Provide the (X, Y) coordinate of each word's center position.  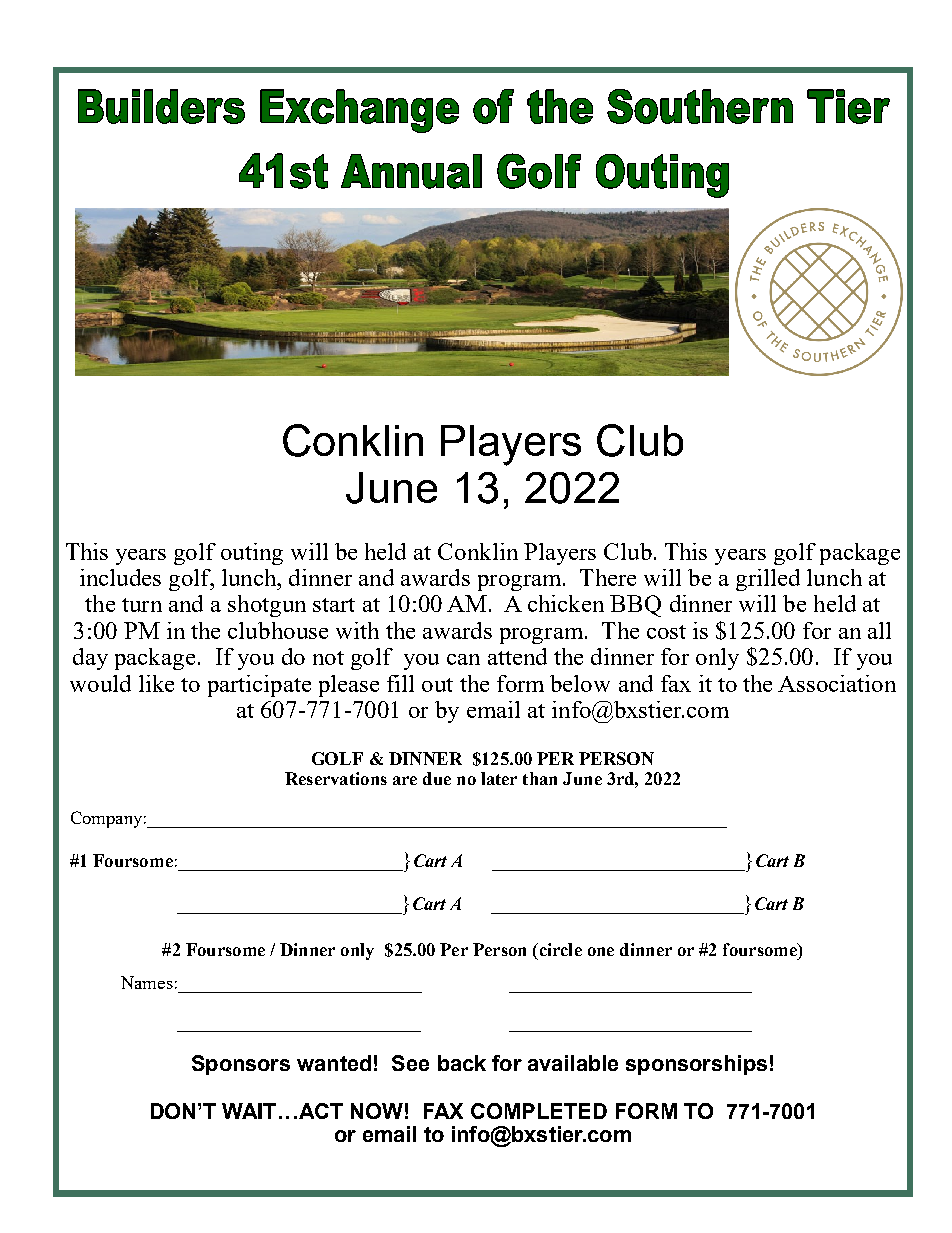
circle (559, 949)
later (499, 778)
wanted (334, 1063)
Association (837, 683)
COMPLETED (539, 1111)
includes (120, 577)
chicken (566, 603)
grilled (768, 580)
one (601, 951)
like (156, 683)
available (573, 1063)
